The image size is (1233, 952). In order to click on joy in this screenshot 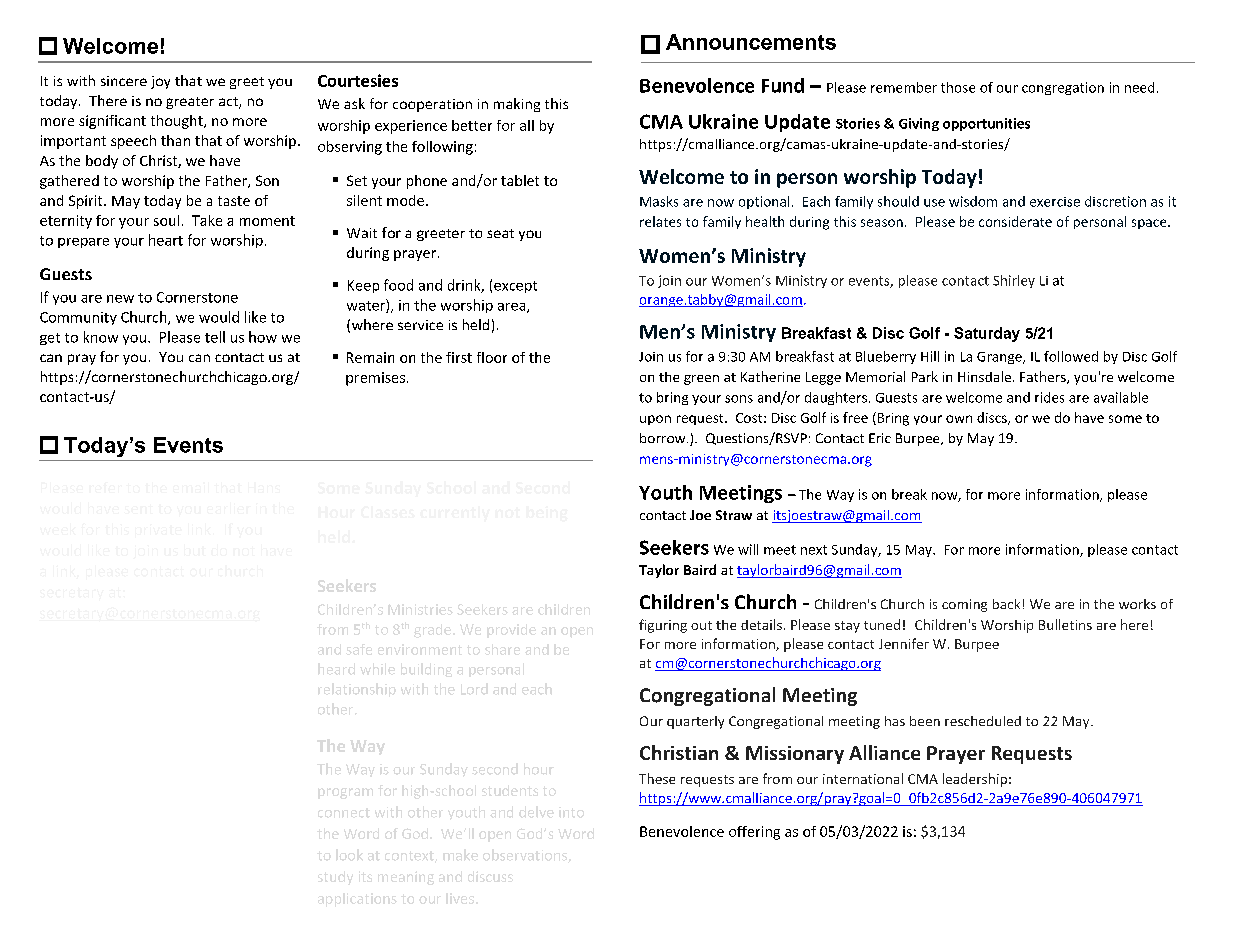, I will do `click(160, 82)`.
